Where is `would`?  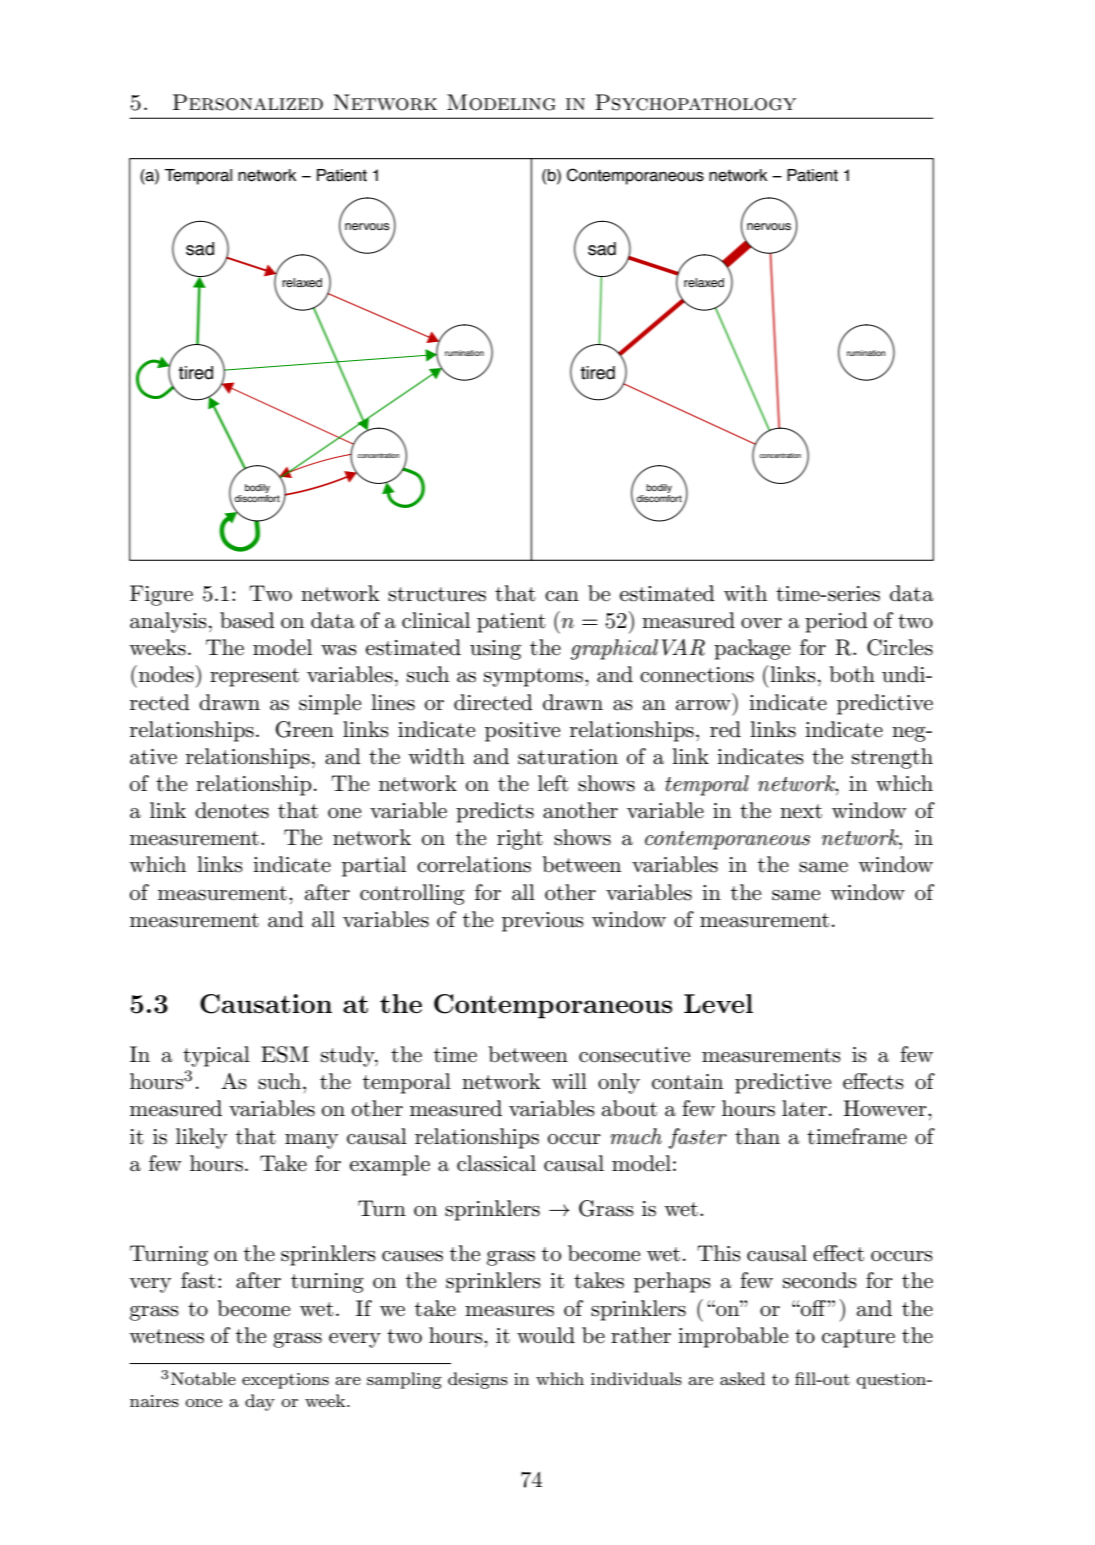
would is located at coordinates (546, 1335).
